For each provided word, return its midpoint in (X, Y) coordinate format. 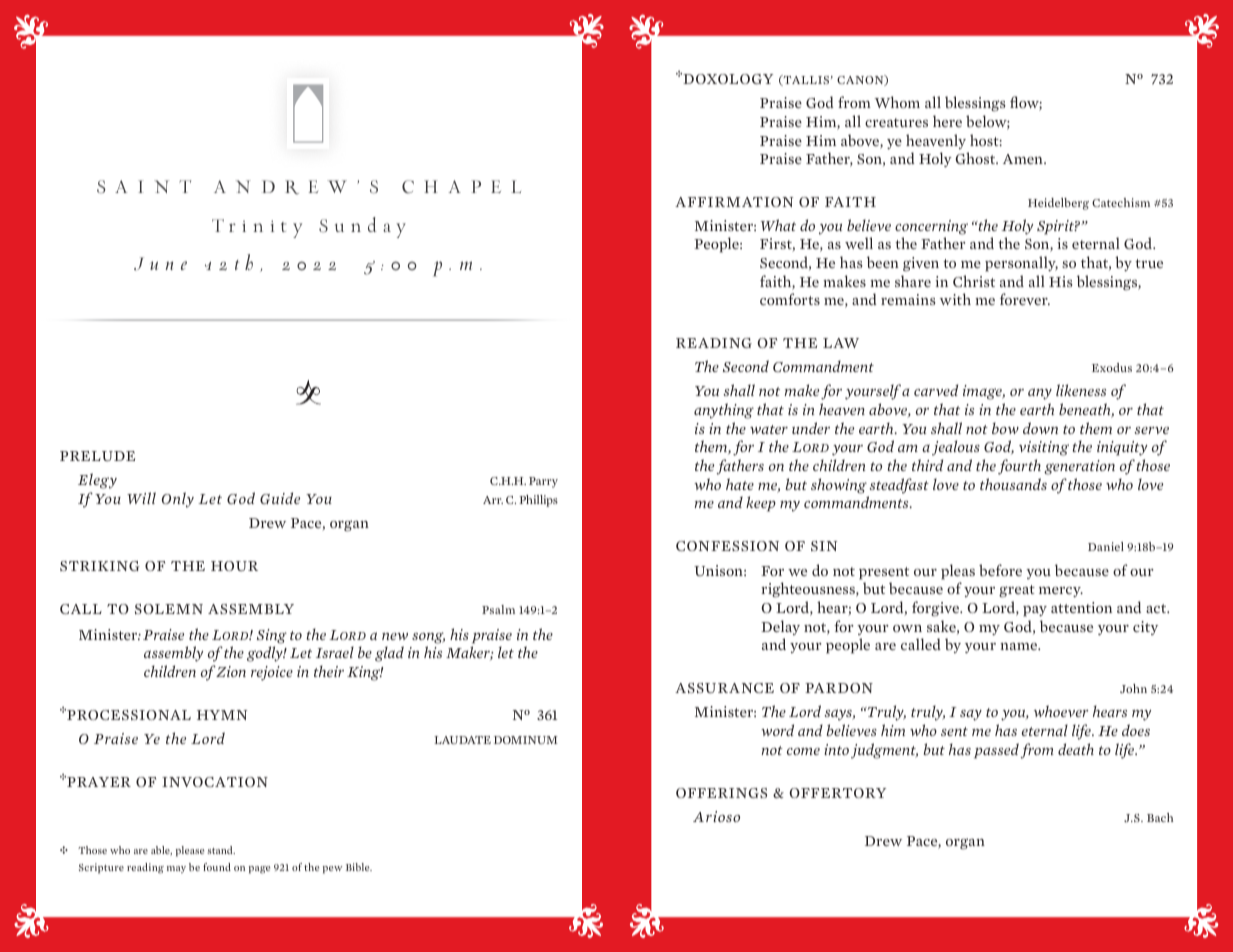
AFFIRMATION (734, 202)
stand (221, 850)
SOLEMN (169, 609)
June (160, 264)
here (947, 121)
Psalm (498, 609)
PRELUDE (97, 456)
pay (1035, 611)
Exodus (1112, 367)
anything (724, 411)
